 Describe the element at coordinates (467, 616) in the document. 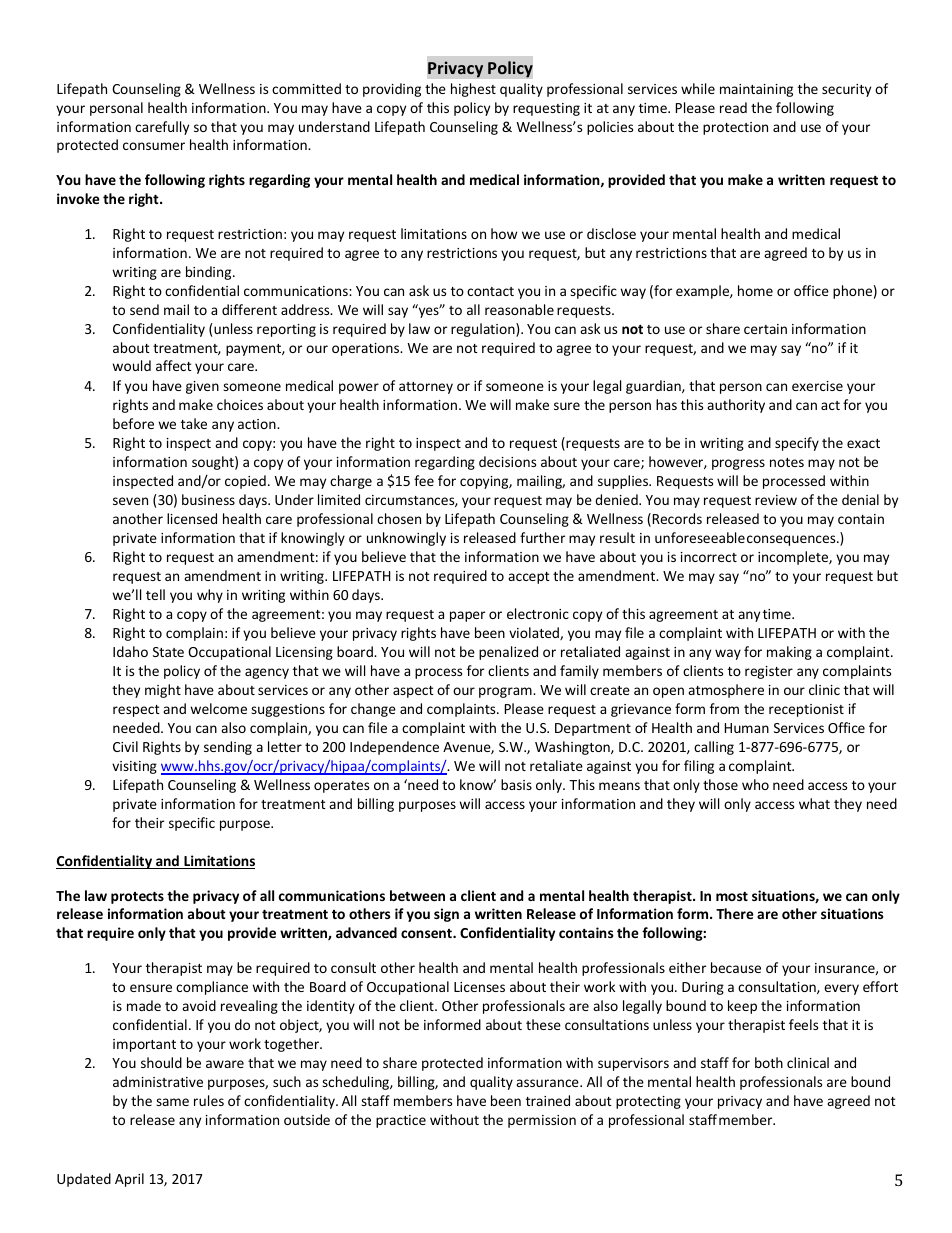

I see `paper` at that location.
